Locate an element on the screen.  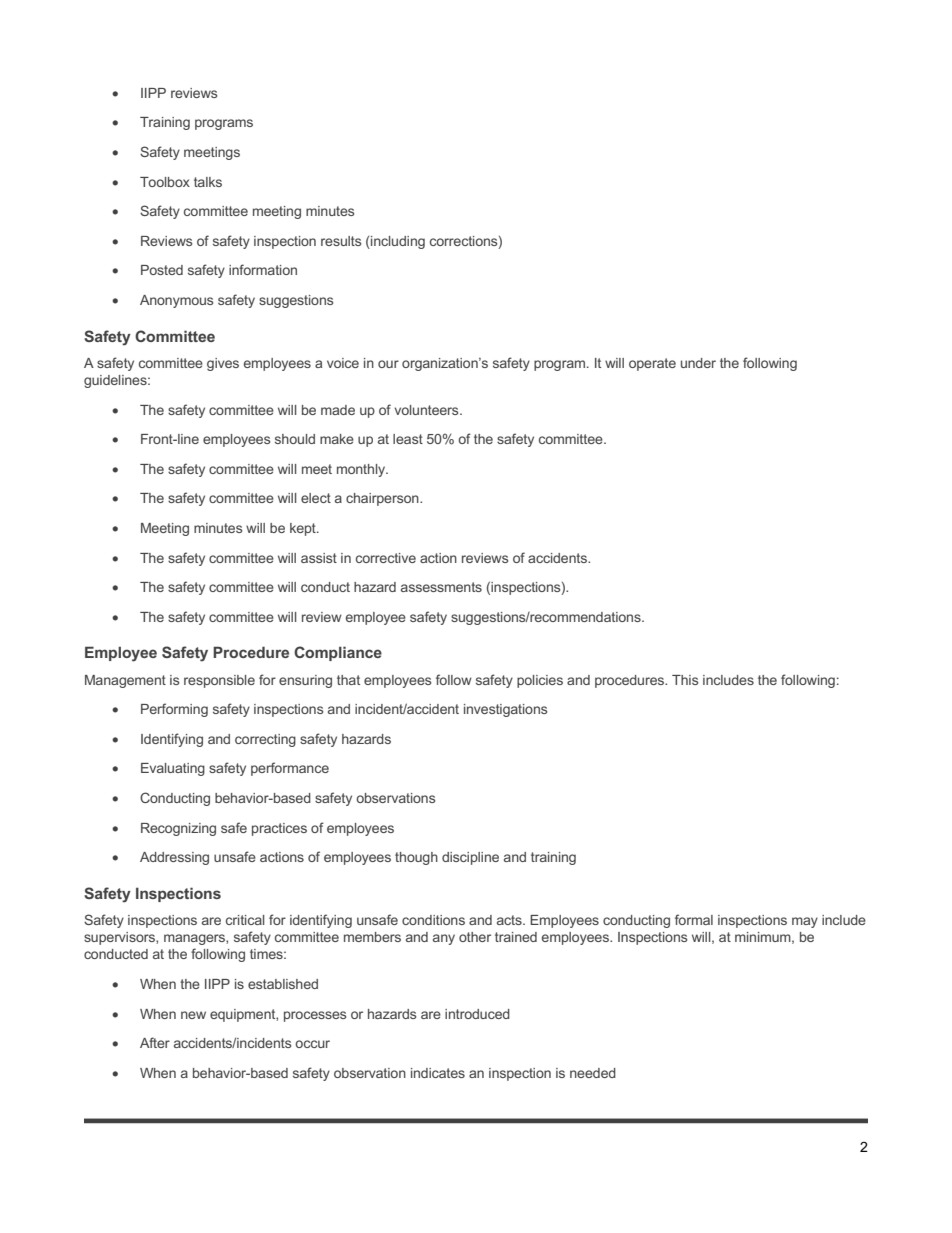
gives is located at coordinates (223, 364).
